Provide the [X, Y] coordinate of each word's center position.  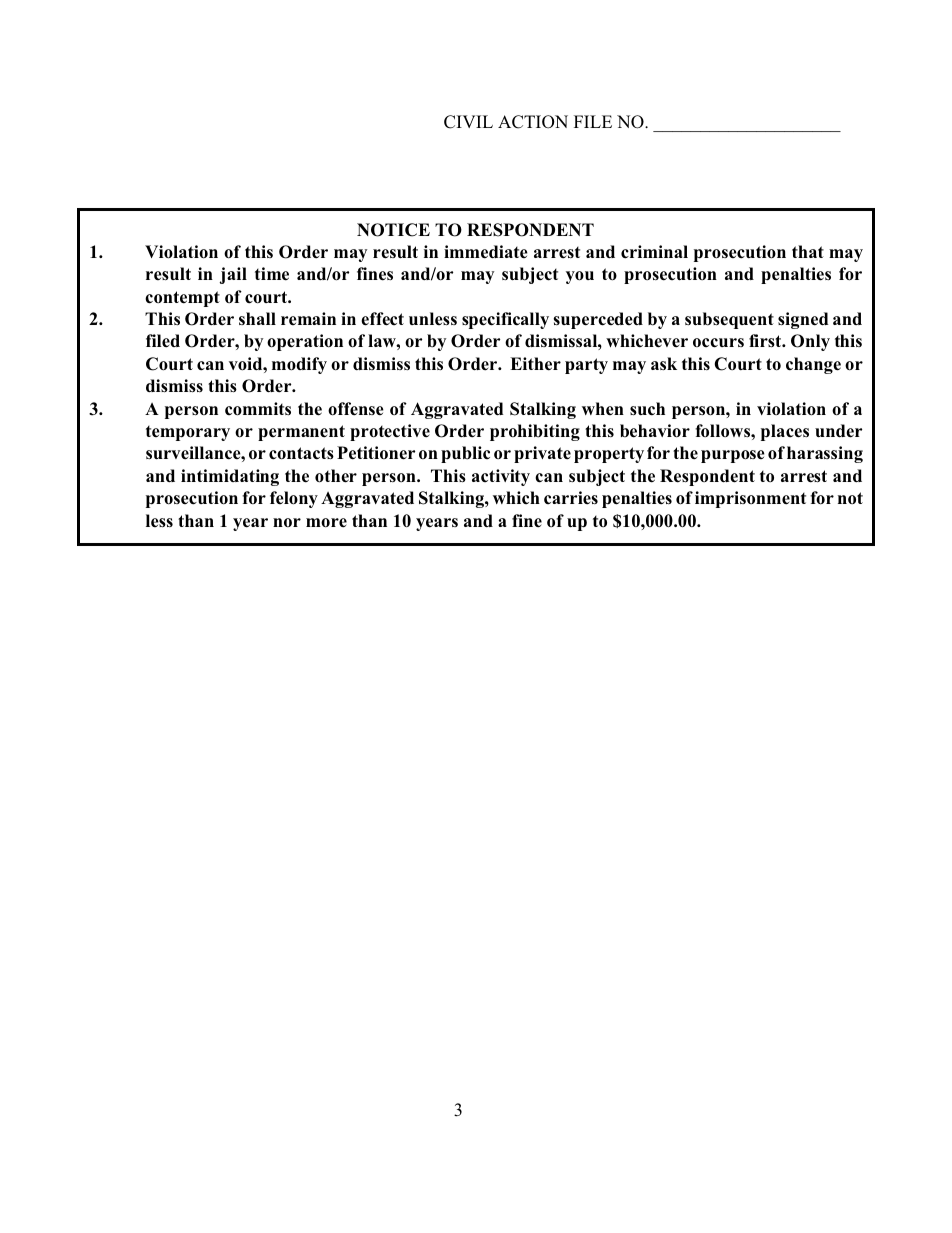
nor [287, 522]
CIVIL [468, 122]
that [808, 251]
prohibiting [535, 432]
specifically [505, 320]
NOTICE [393, 230]
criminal [654, 252]
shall [257, 318]
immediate [486, 252]
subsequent [729, 320]
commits [258, 409]
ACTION [533, 122]
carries [571, 498]
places [785, 432]
